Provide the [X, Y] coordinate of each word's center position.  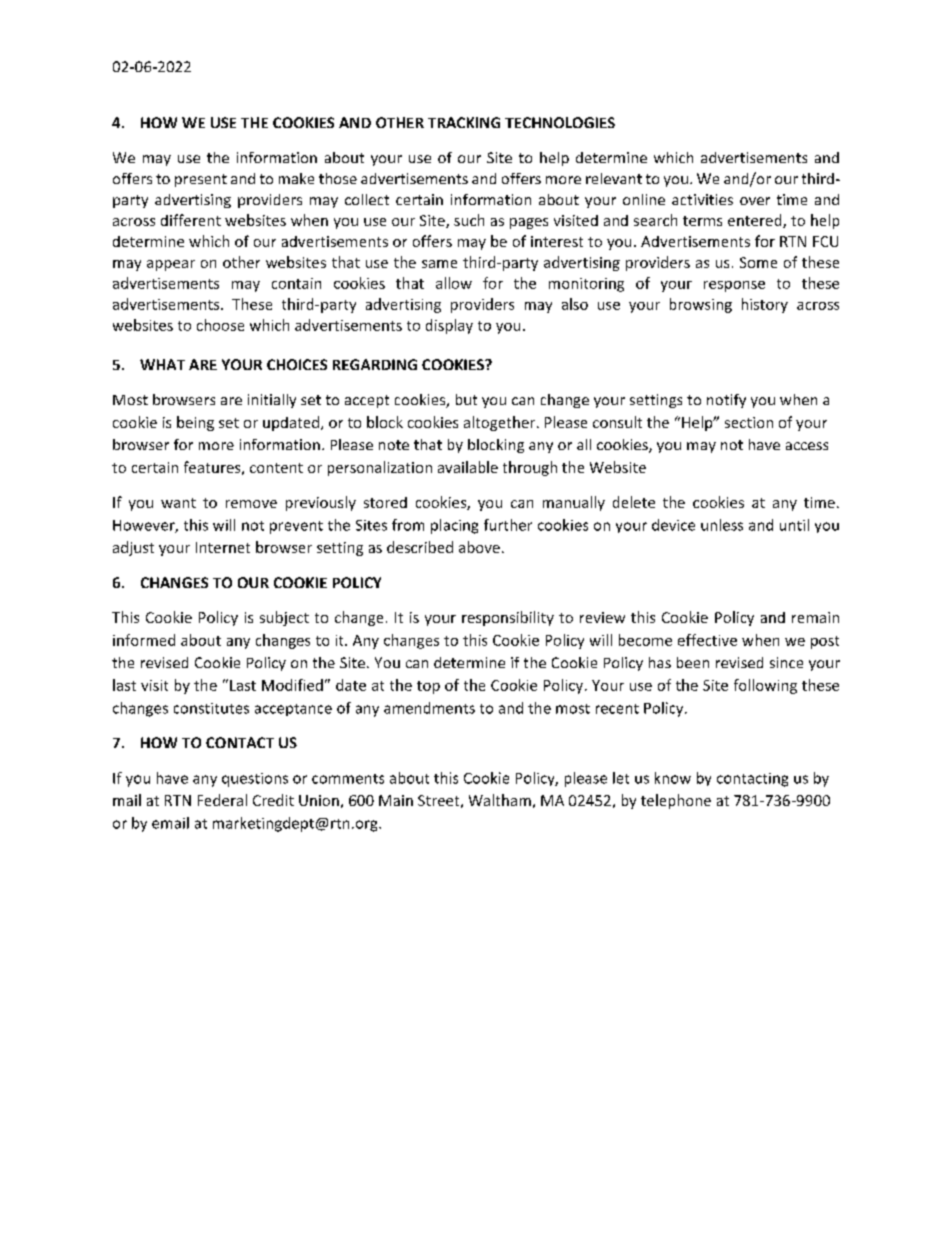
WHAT [162, 364]
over [755, 201]
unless [722, 525]
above [479, 547]
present [201, 180]
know [673, 778]
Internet [223, 547]
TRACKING [464, 122]
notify [726, 401]
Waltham [500, 800]
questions [255, 780]
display [449, 326]
